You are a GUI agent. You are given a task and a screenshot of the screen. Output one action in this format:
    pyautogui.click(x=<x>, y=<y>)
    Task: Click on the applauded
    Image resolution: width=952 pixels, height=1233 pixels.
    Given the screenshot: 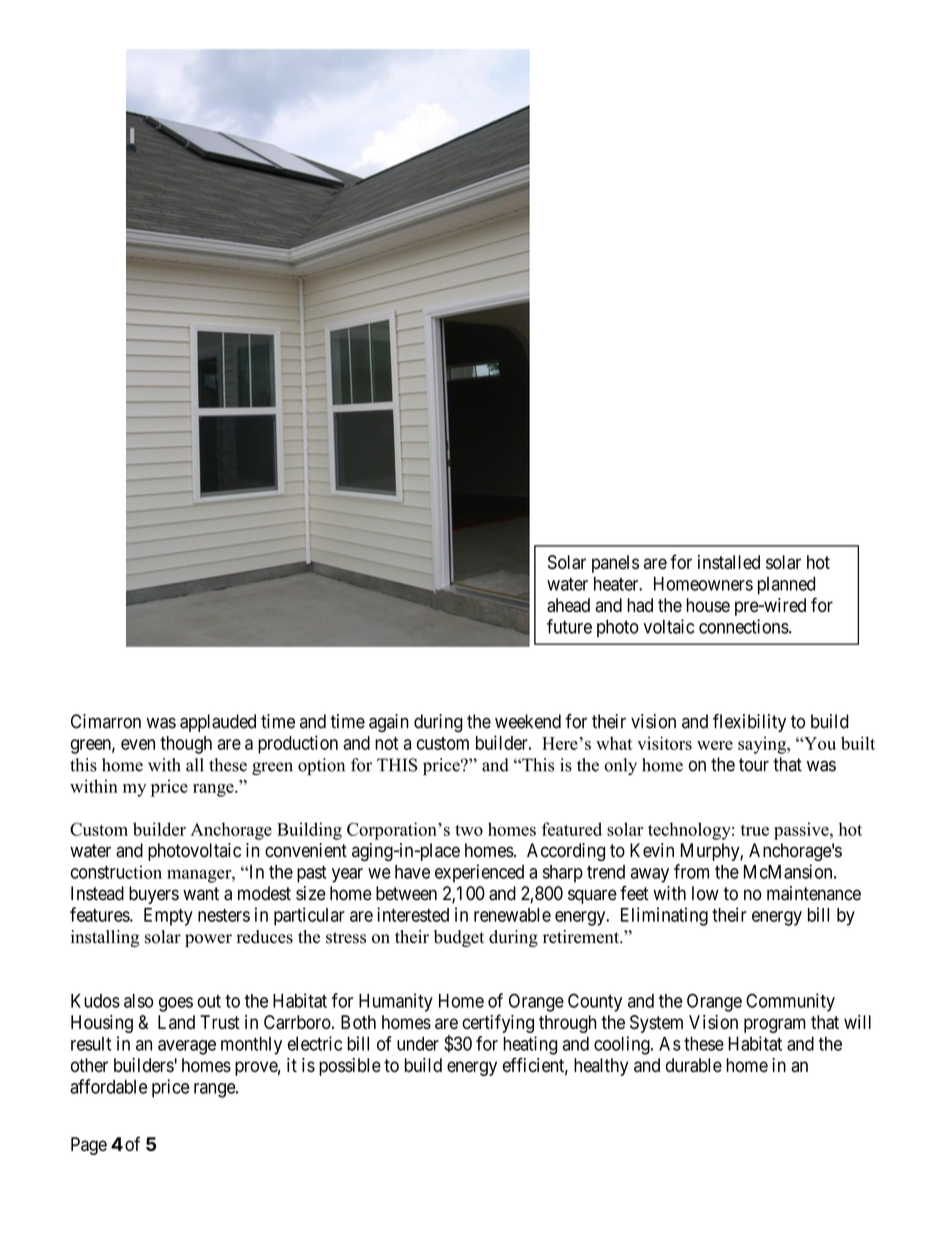 What is the action you would take?
    pyautogui.click(x=218, y=723)
